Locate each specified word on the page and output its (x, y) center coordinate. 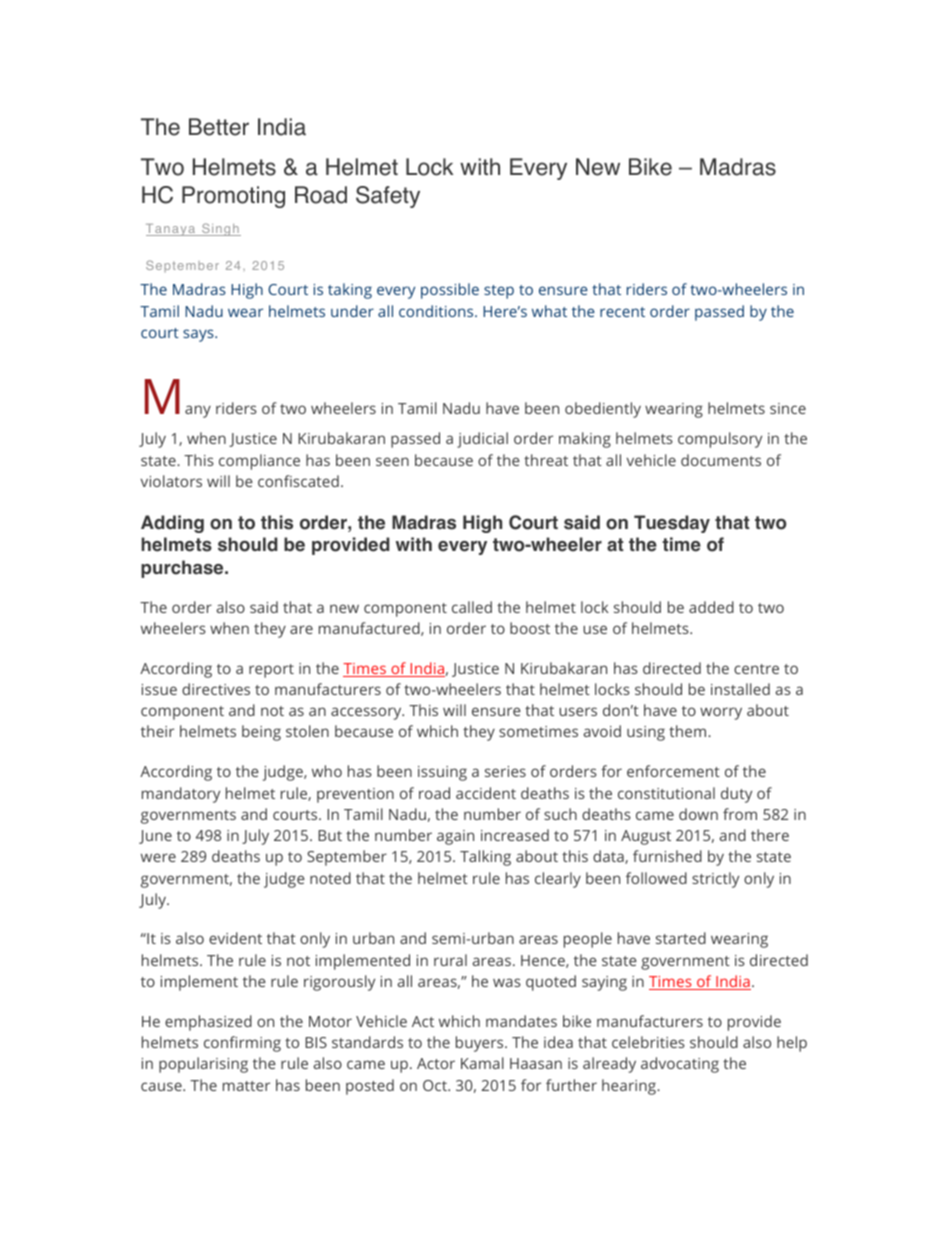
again (455, 837)
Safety (388, 197)
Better (219, 127)
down (698, 814)
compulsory (720, 440)
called (472, 607)
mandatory (181, 795)
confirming (242, 1044)
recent (622, 312)
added (711, 607)
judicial (482, 440)
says (199, 335)
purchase (183, 569)
